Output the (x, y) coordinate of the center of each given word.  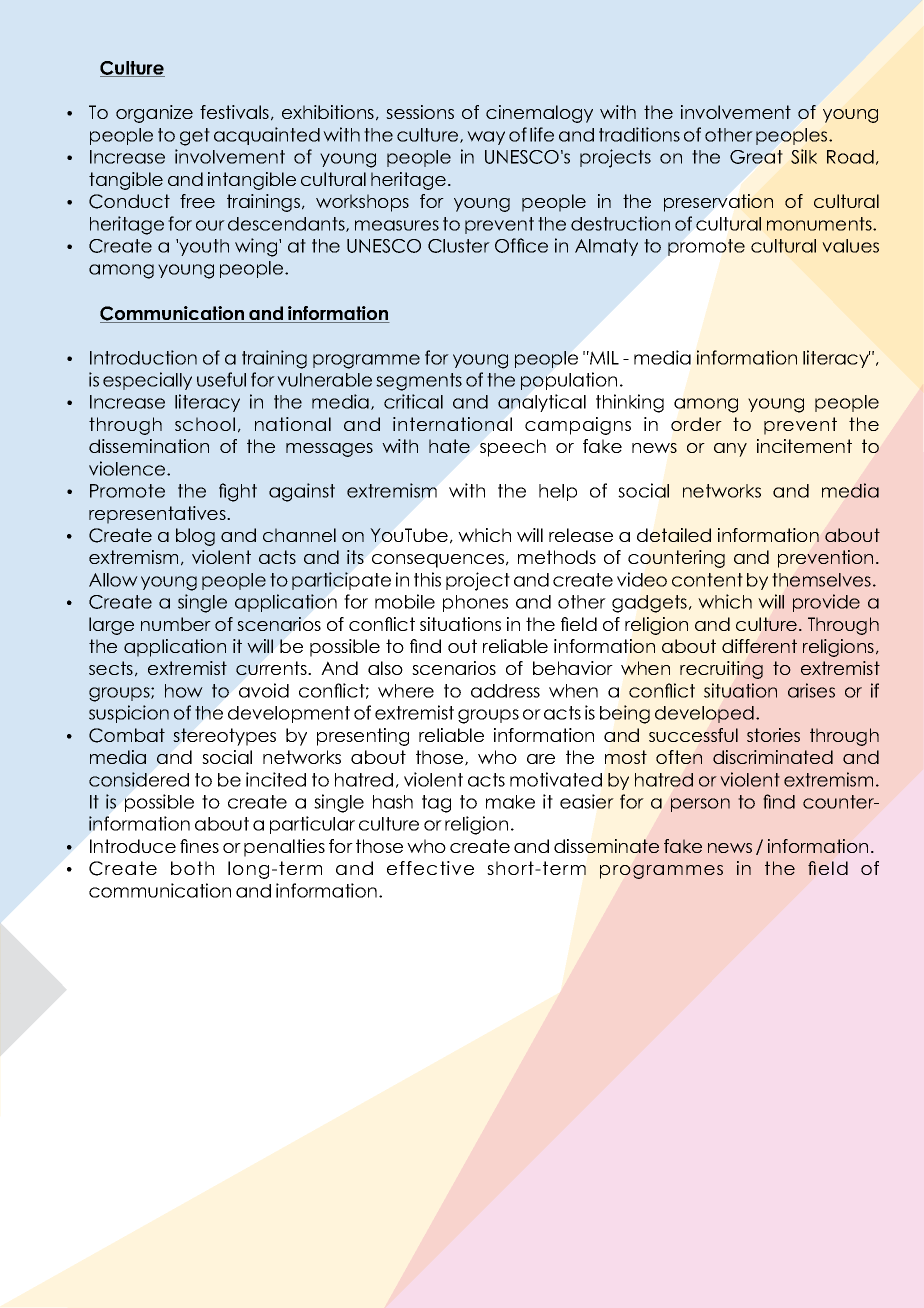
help (558, 492)
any (730, 450)
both (192, 868)
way (486, 138)
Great (756, 157)
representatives (158, 515)
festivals (234, 112)
